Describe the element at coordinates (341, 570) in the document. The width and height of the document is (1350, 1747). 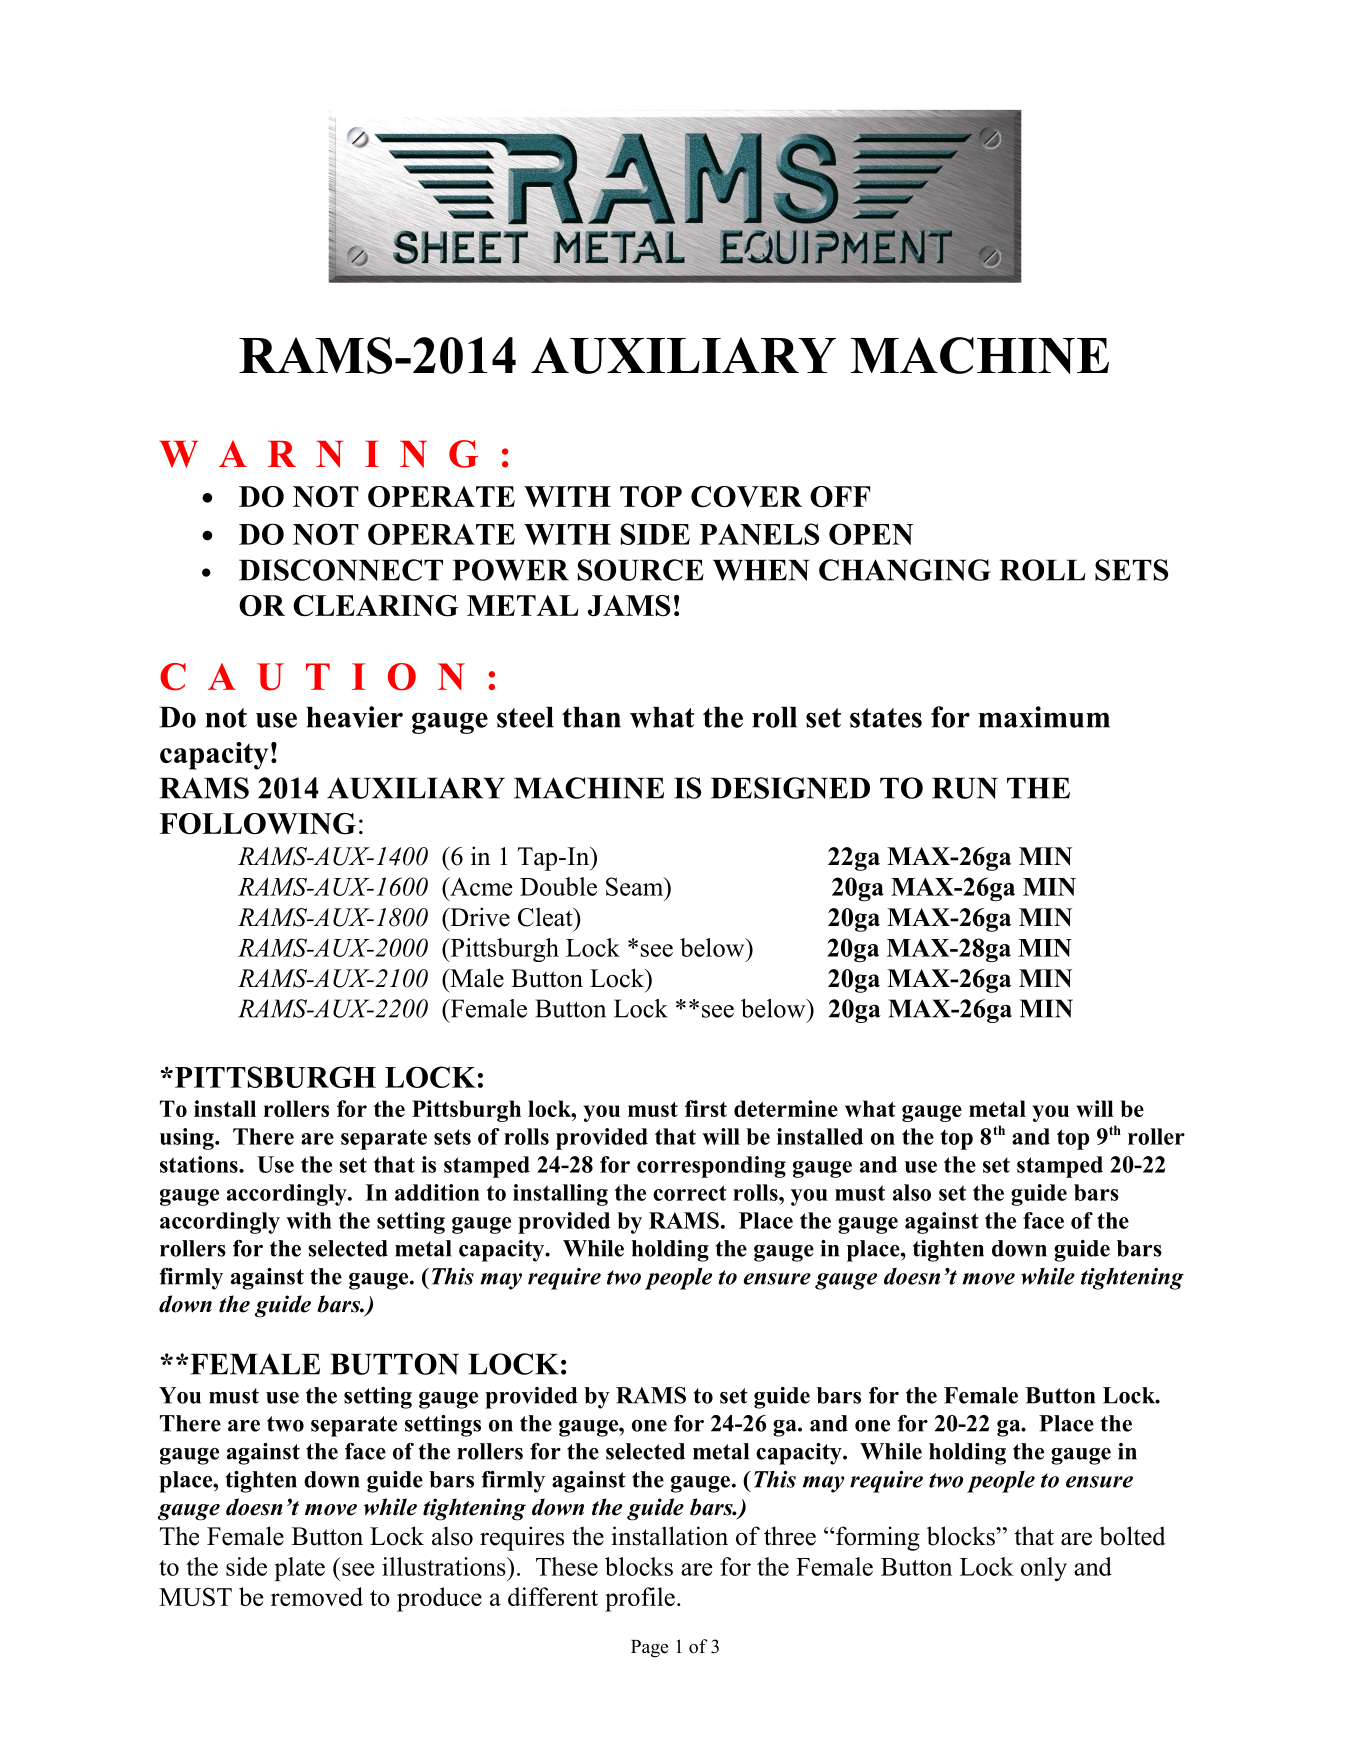
I see `DISCONNECT` at that location.
